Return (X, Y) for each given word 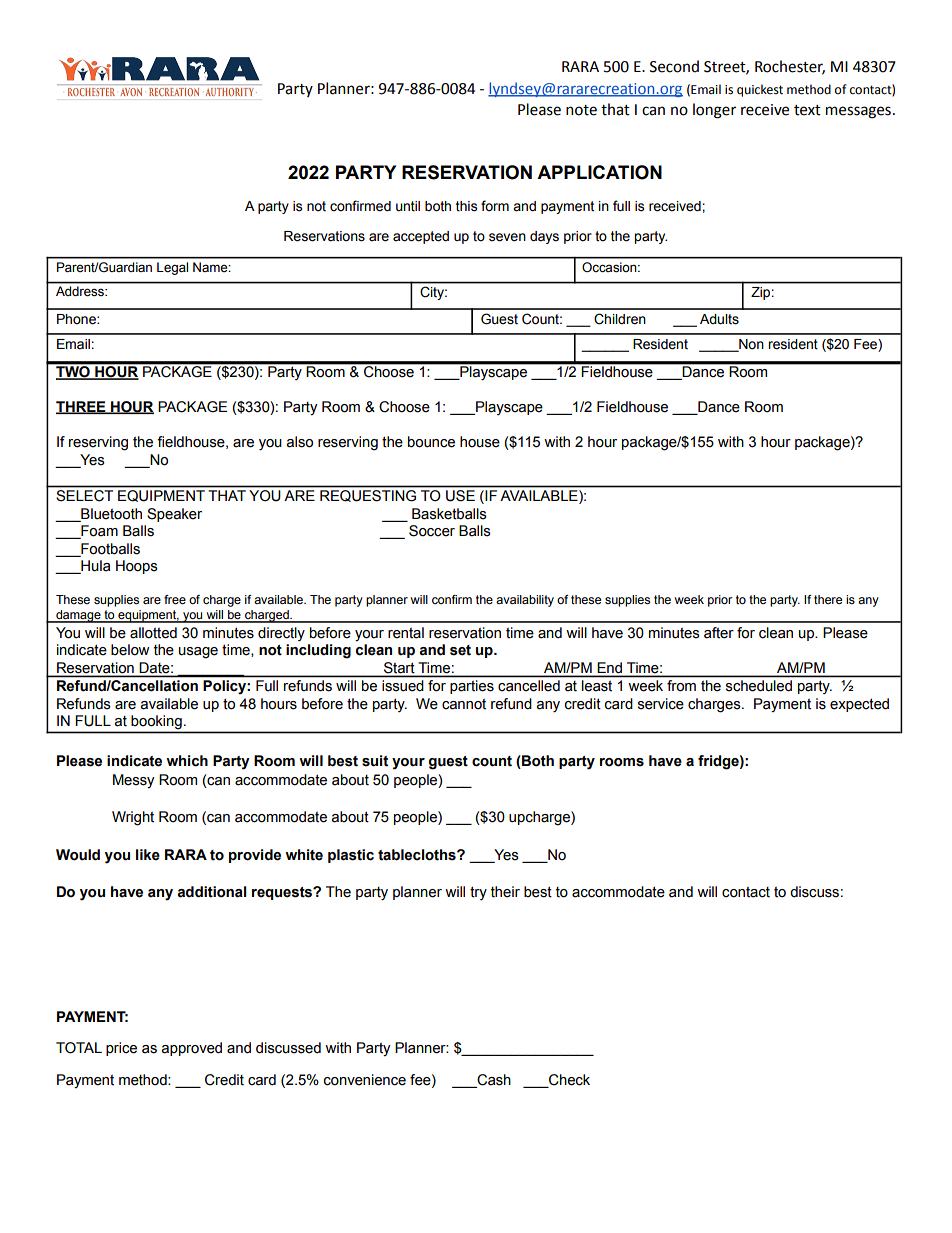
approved (191, 1049)
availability (525, 601)
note (581, 110)
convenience (365, 1080)
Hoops (137, 567)
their (505, 892)
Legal (172, 268)
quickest (760, 90)
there (828, 599)
